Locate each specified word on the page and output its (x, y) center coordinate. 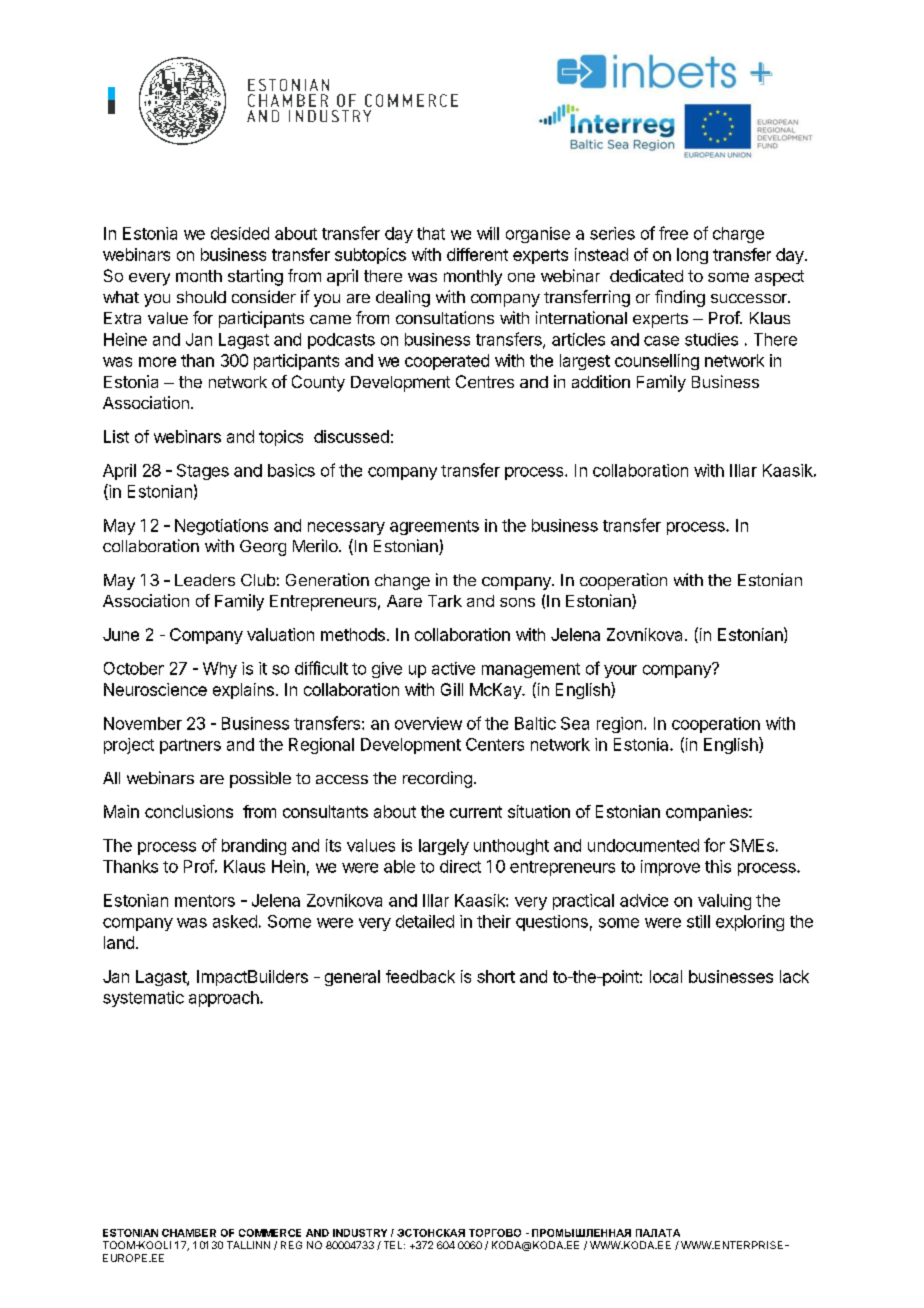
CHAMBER (189, 1233)
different (477, 254)
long (692, 256)
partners (190, 746)
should (201, 297)
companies (708, 813)
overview (428, 723)
